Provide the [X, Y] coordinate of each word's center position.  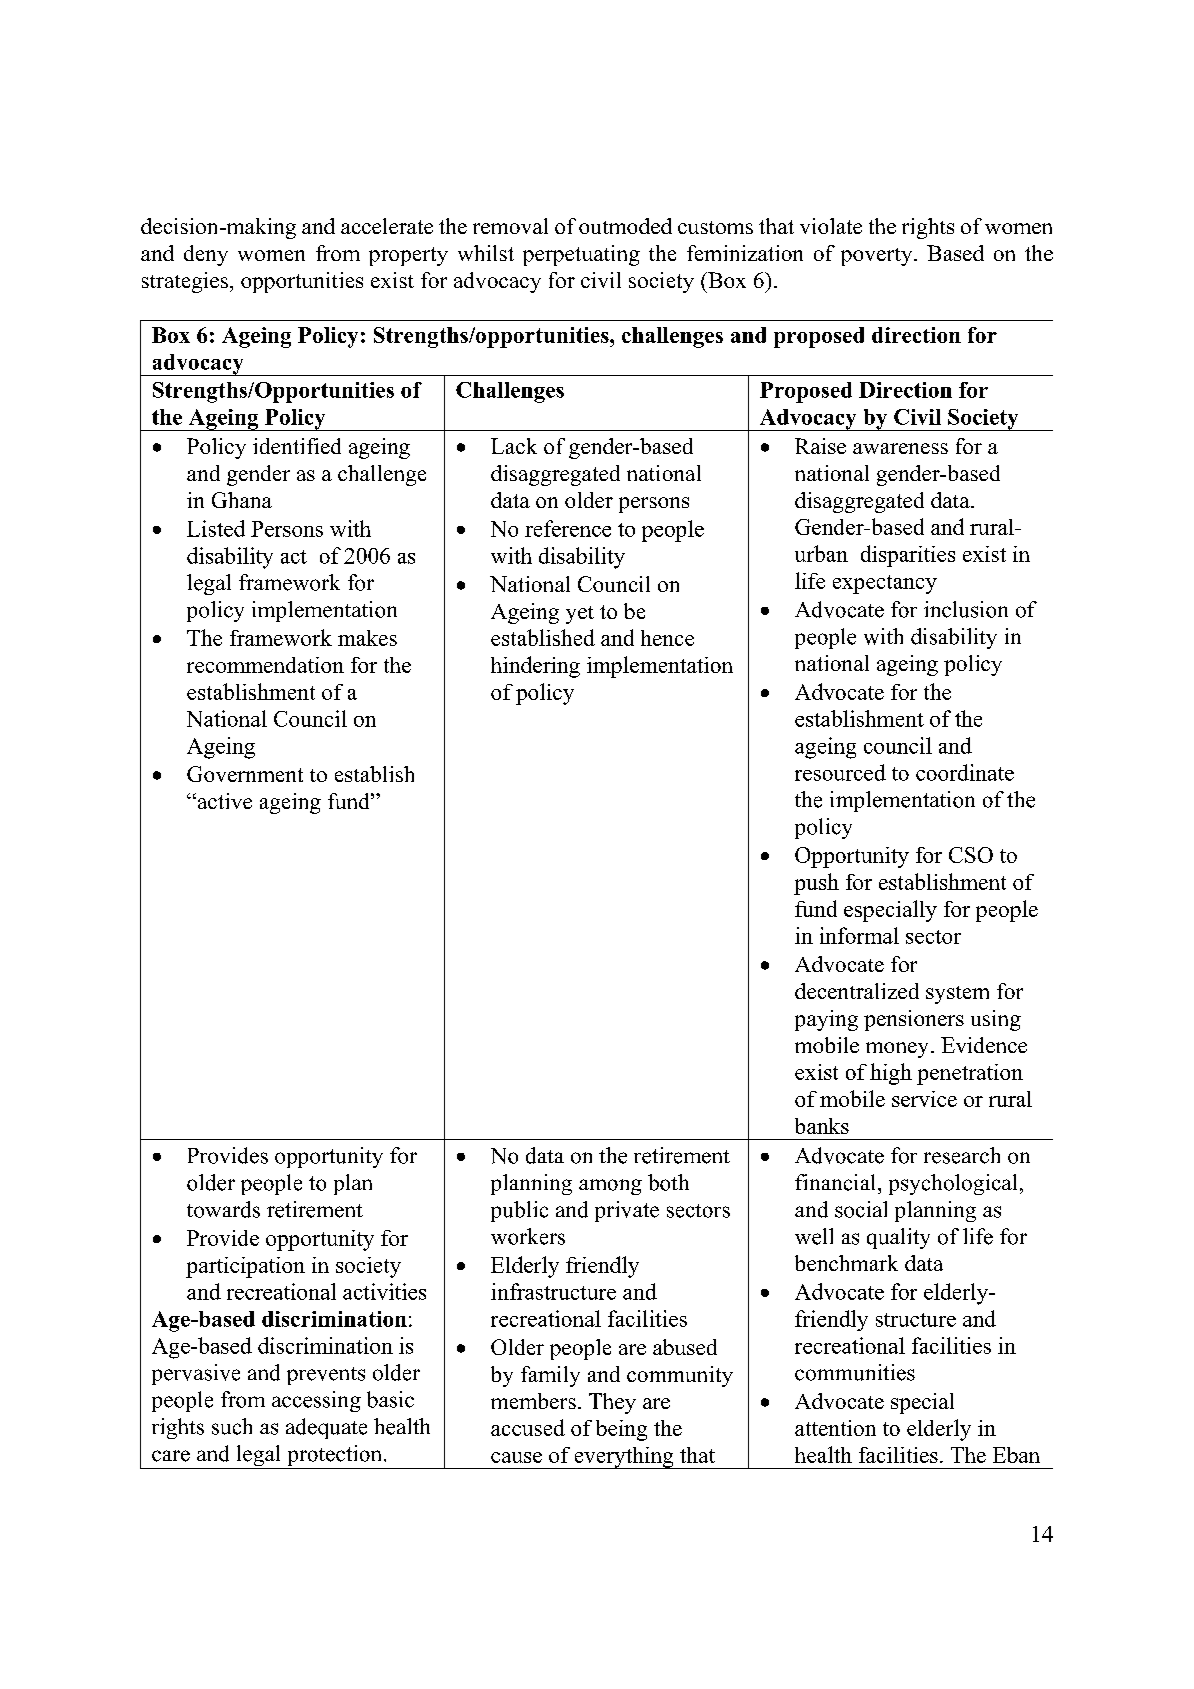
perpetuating [581, 255]
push [816, 884]
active [223, 801]
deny [206, 255]
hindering [535, 667]
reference [568, 528]
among [610, 1187]
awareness [900, 448]
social [861, 1209]
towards [223, 1209]
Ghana [242, 500]
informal [859, 935]
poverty [878, 257]
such [232, 1426]
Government [245, 774]
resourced [840, 772]
